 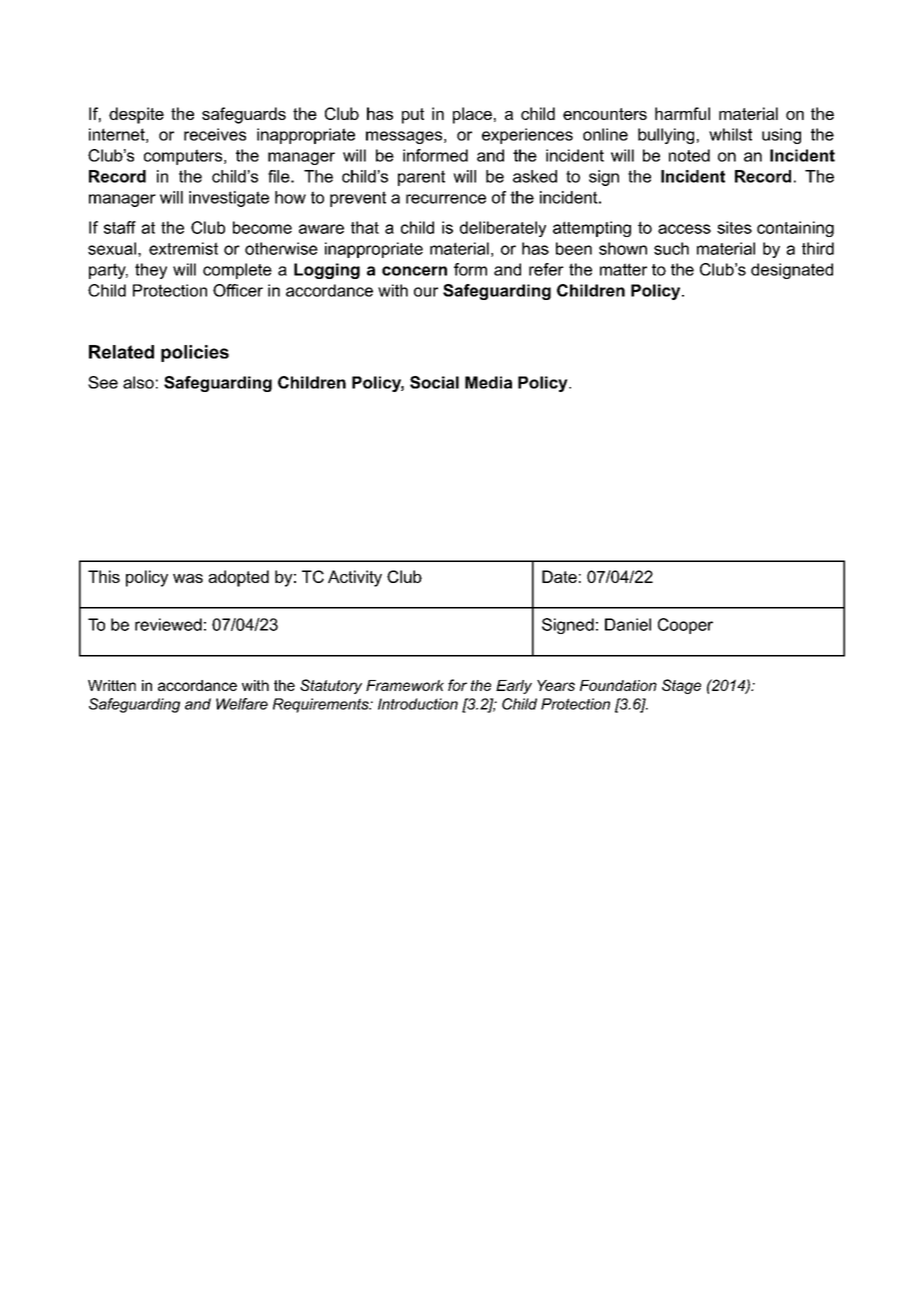 I want to click on Welfare, so click(x=242, y=704).
